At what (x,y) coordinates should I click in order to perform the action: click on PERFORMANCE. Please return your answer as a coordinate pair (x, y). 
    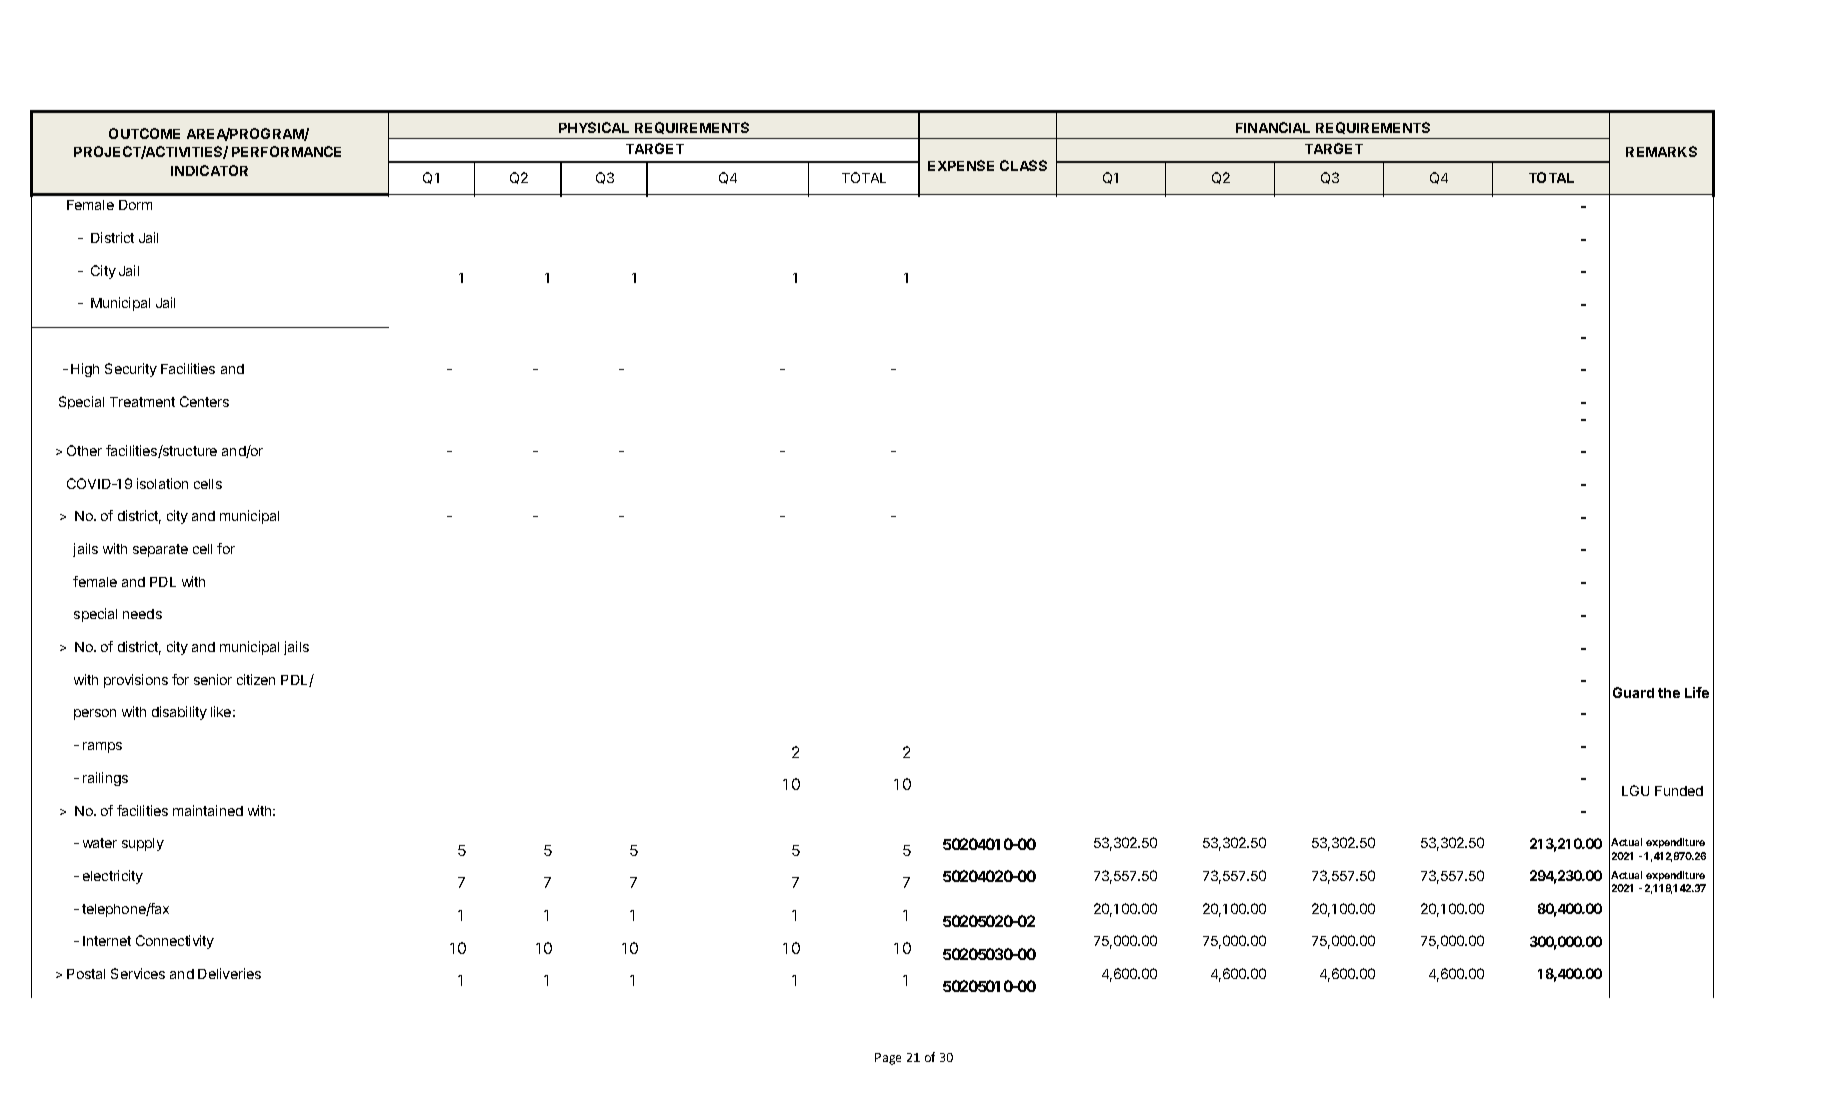
    Looking at the image, I should click on (286, 151).
